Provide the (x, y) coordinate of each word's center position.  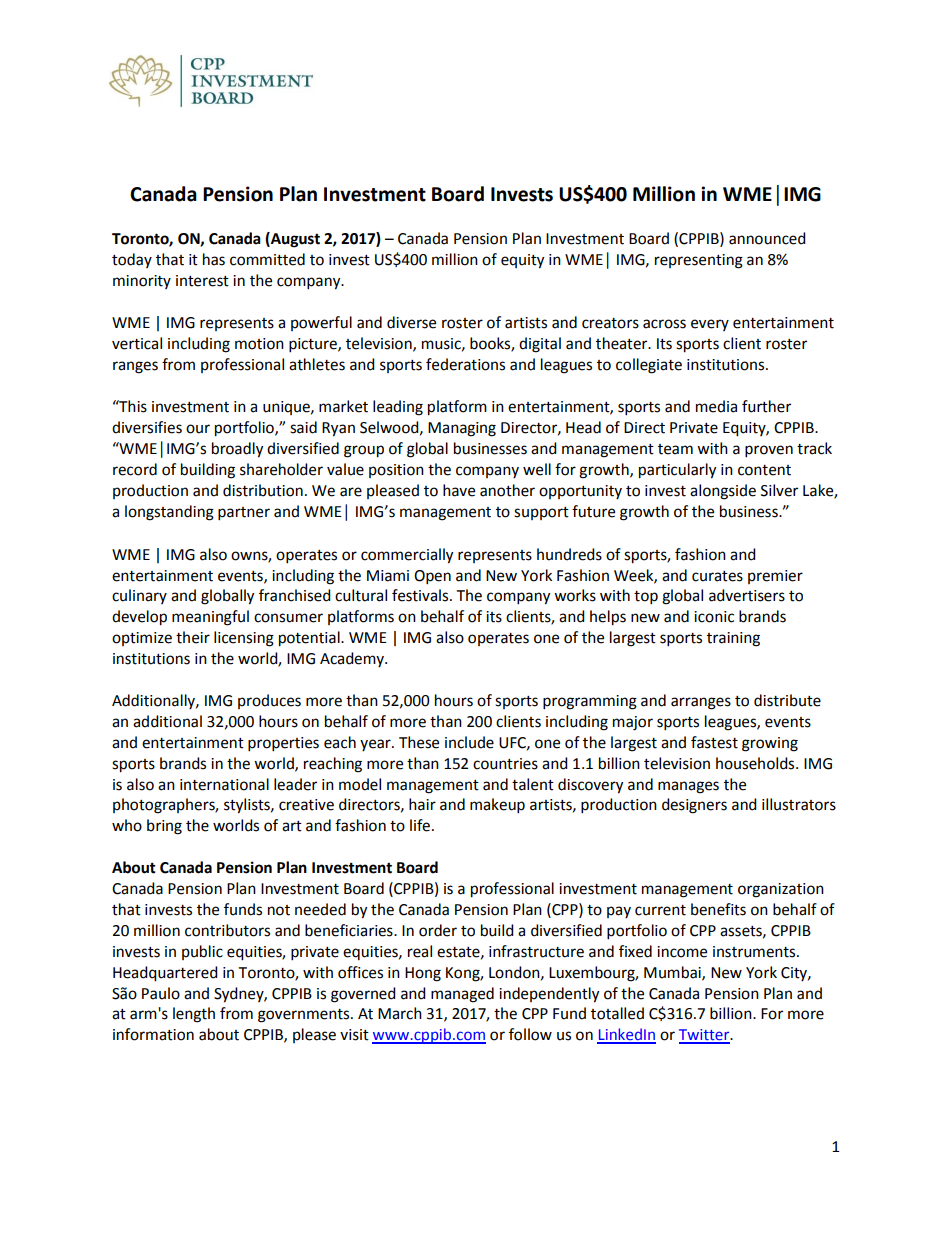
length (194, 1015)
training (733, 639)
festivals (421, 595)
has (214, 259)
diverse (411, 322)
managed (462, 995)
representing (699, 261)
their (193, 637)
